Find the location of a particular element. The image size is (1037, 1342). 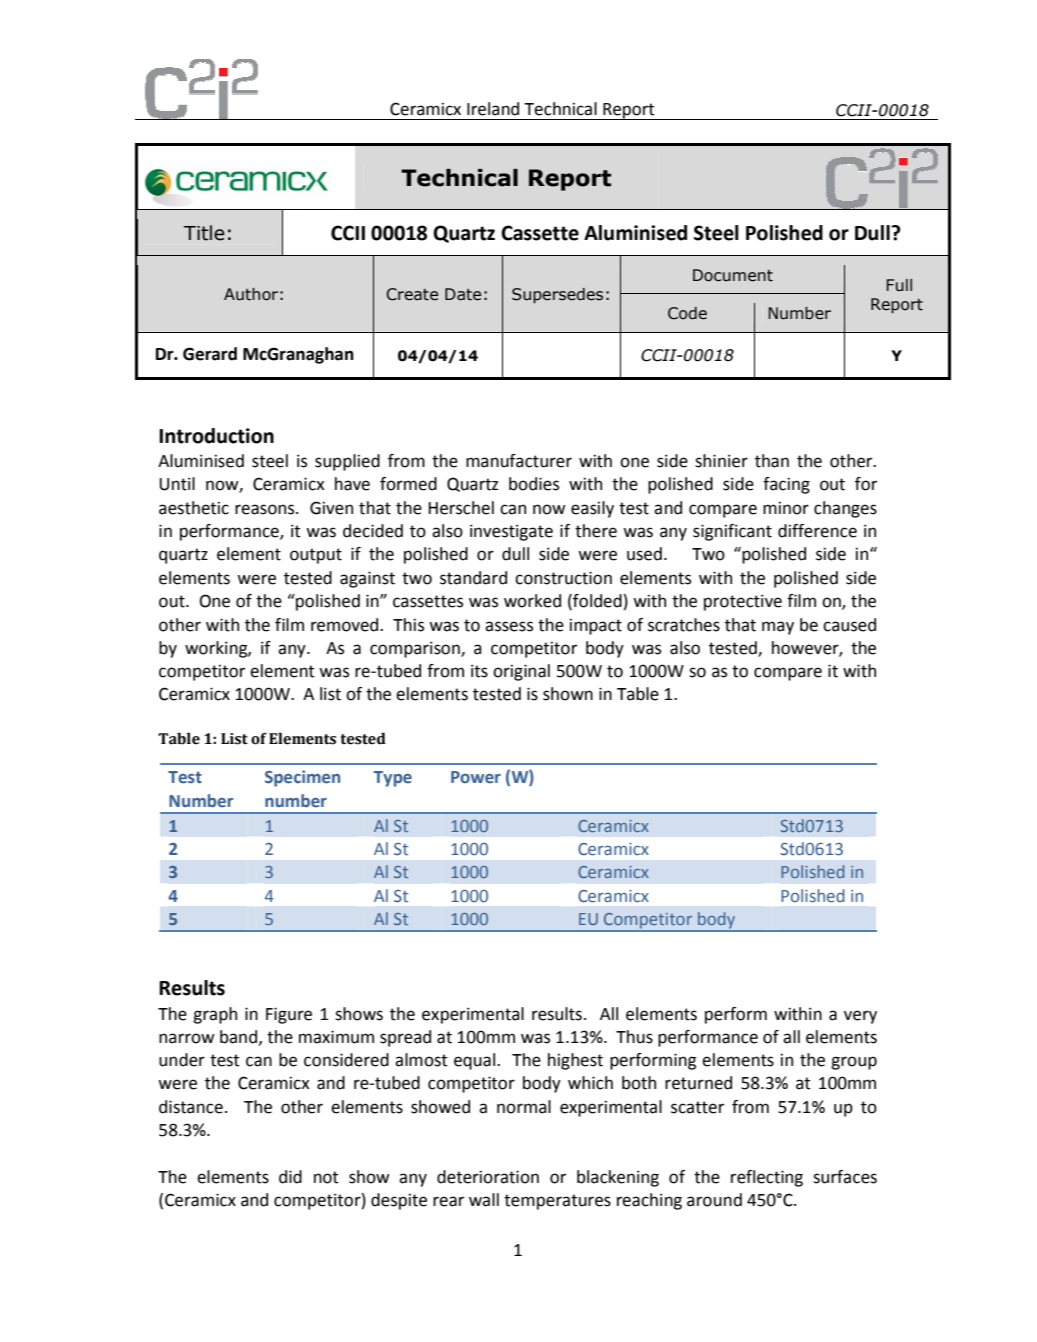

Document is located at coordinates (733, 275).
